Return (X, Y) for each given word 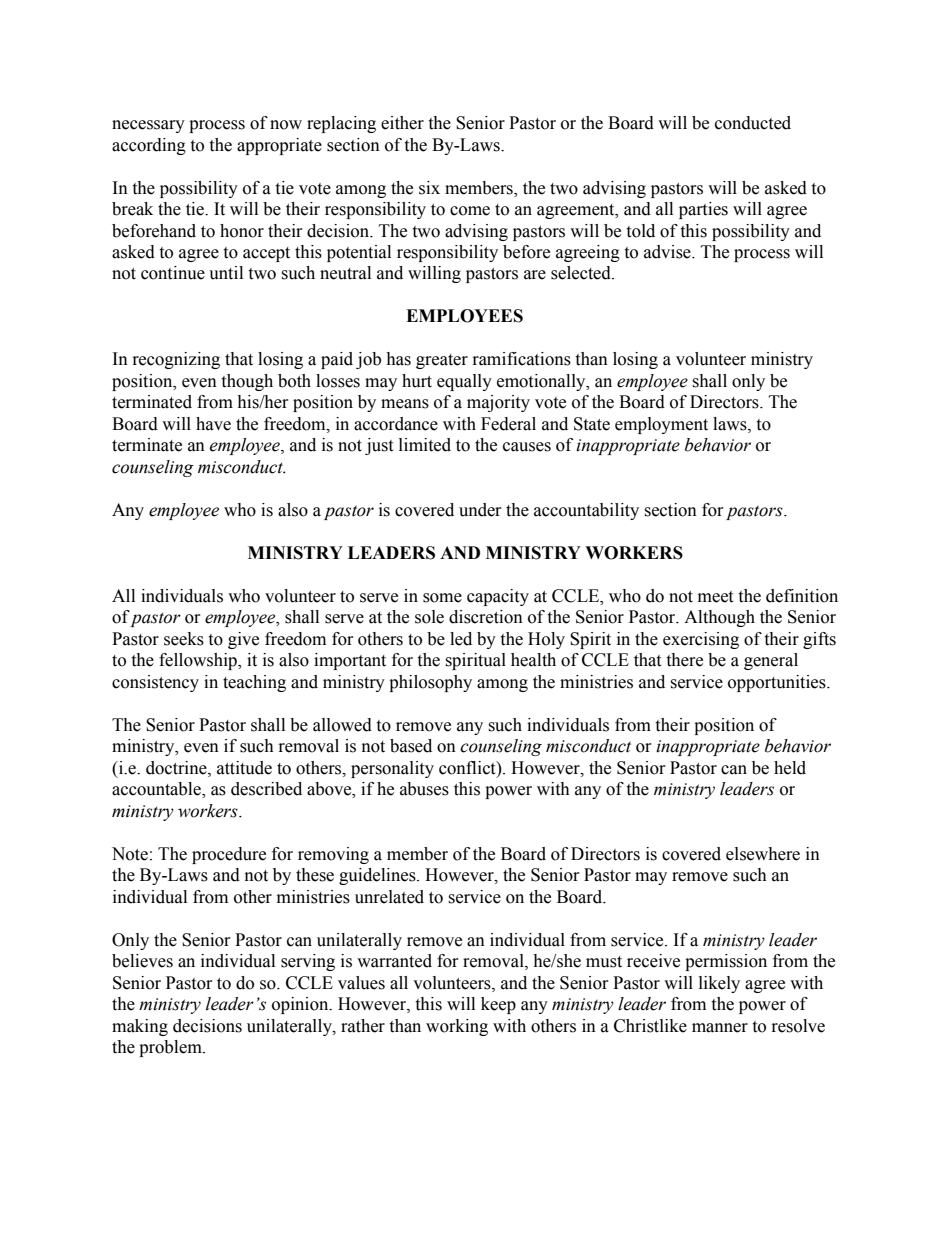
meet (715, 597)
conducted (753, 123)
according (149, 146)
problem (171, 1048)
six (429, 188)
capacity (498, 597)
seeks (184, 639)
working (457, 1027)
